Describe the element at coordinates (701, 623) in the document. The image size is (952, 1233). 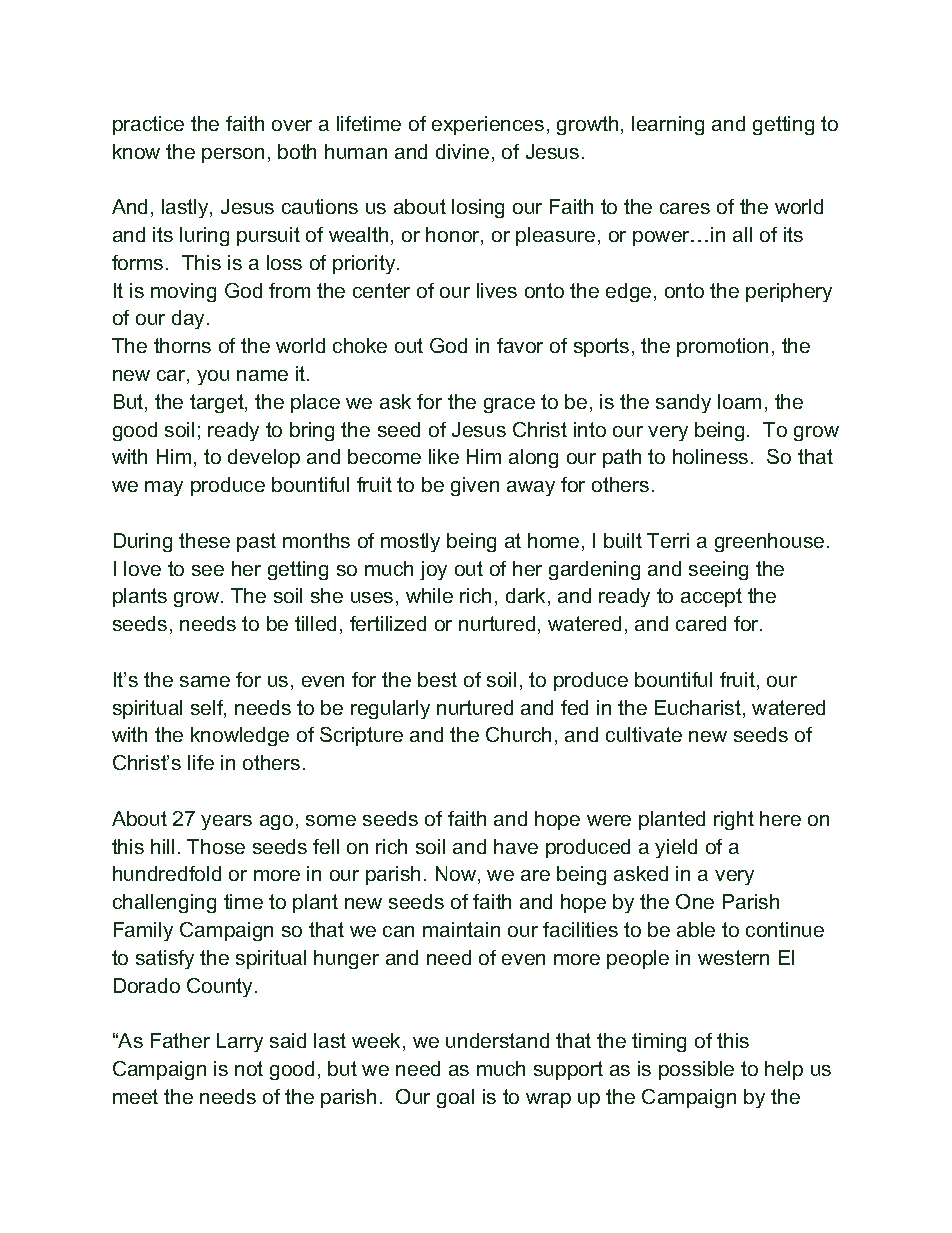
I see `cared` at that location.
